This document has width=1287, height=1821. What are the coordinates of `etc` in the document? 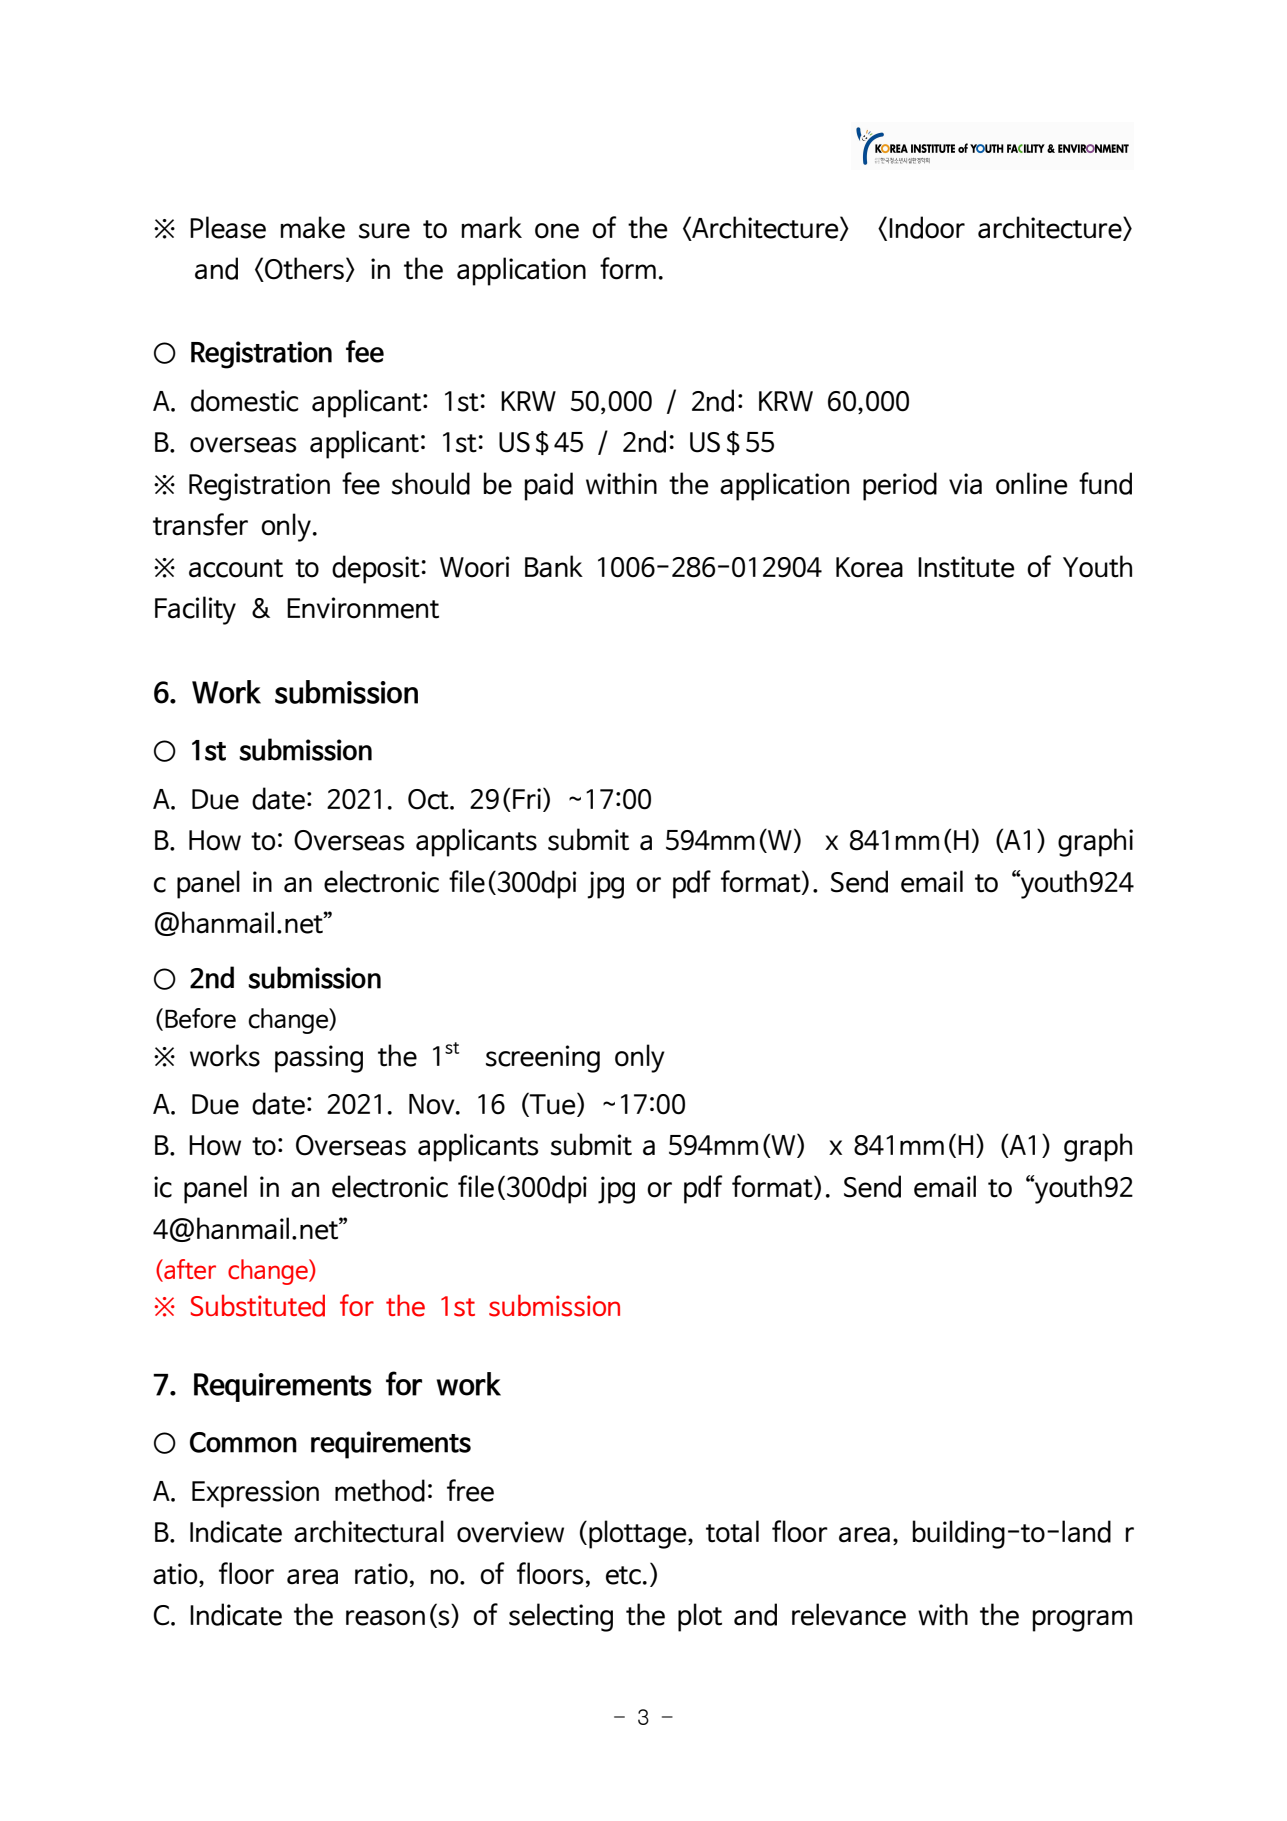 It's located at (623, 1575).
